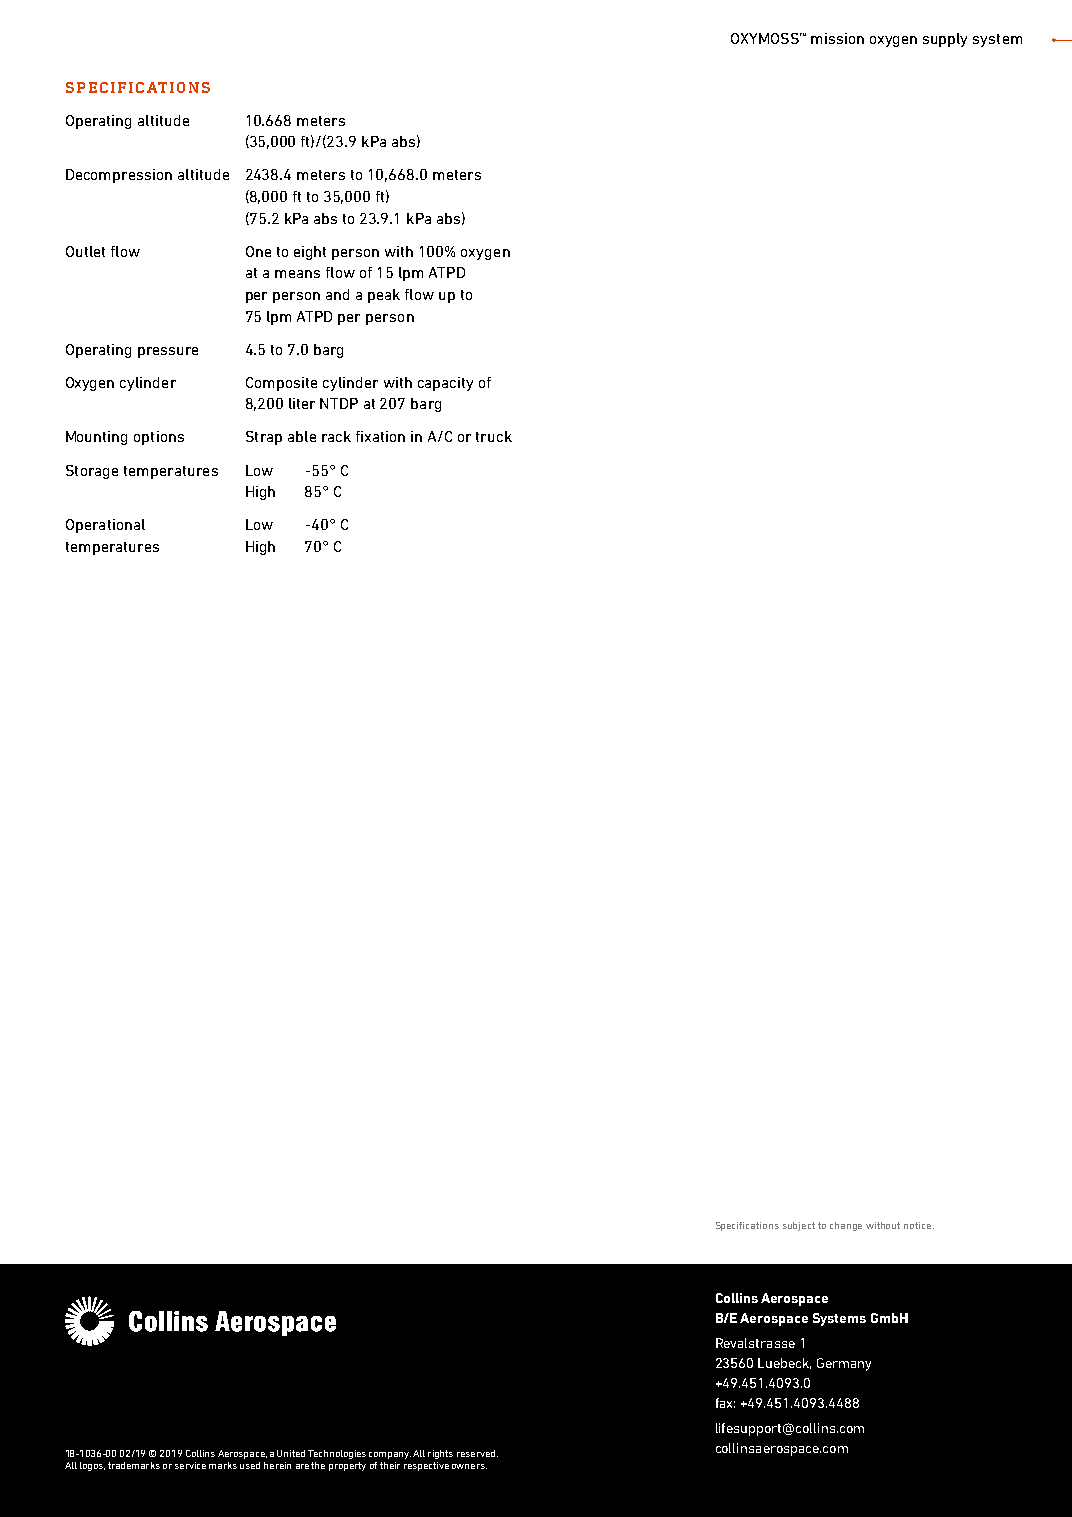 The image size is (1072, 1517). Describe the element at coordinates (119, 176) in the screenshot. I see `Decompression` at that location.
